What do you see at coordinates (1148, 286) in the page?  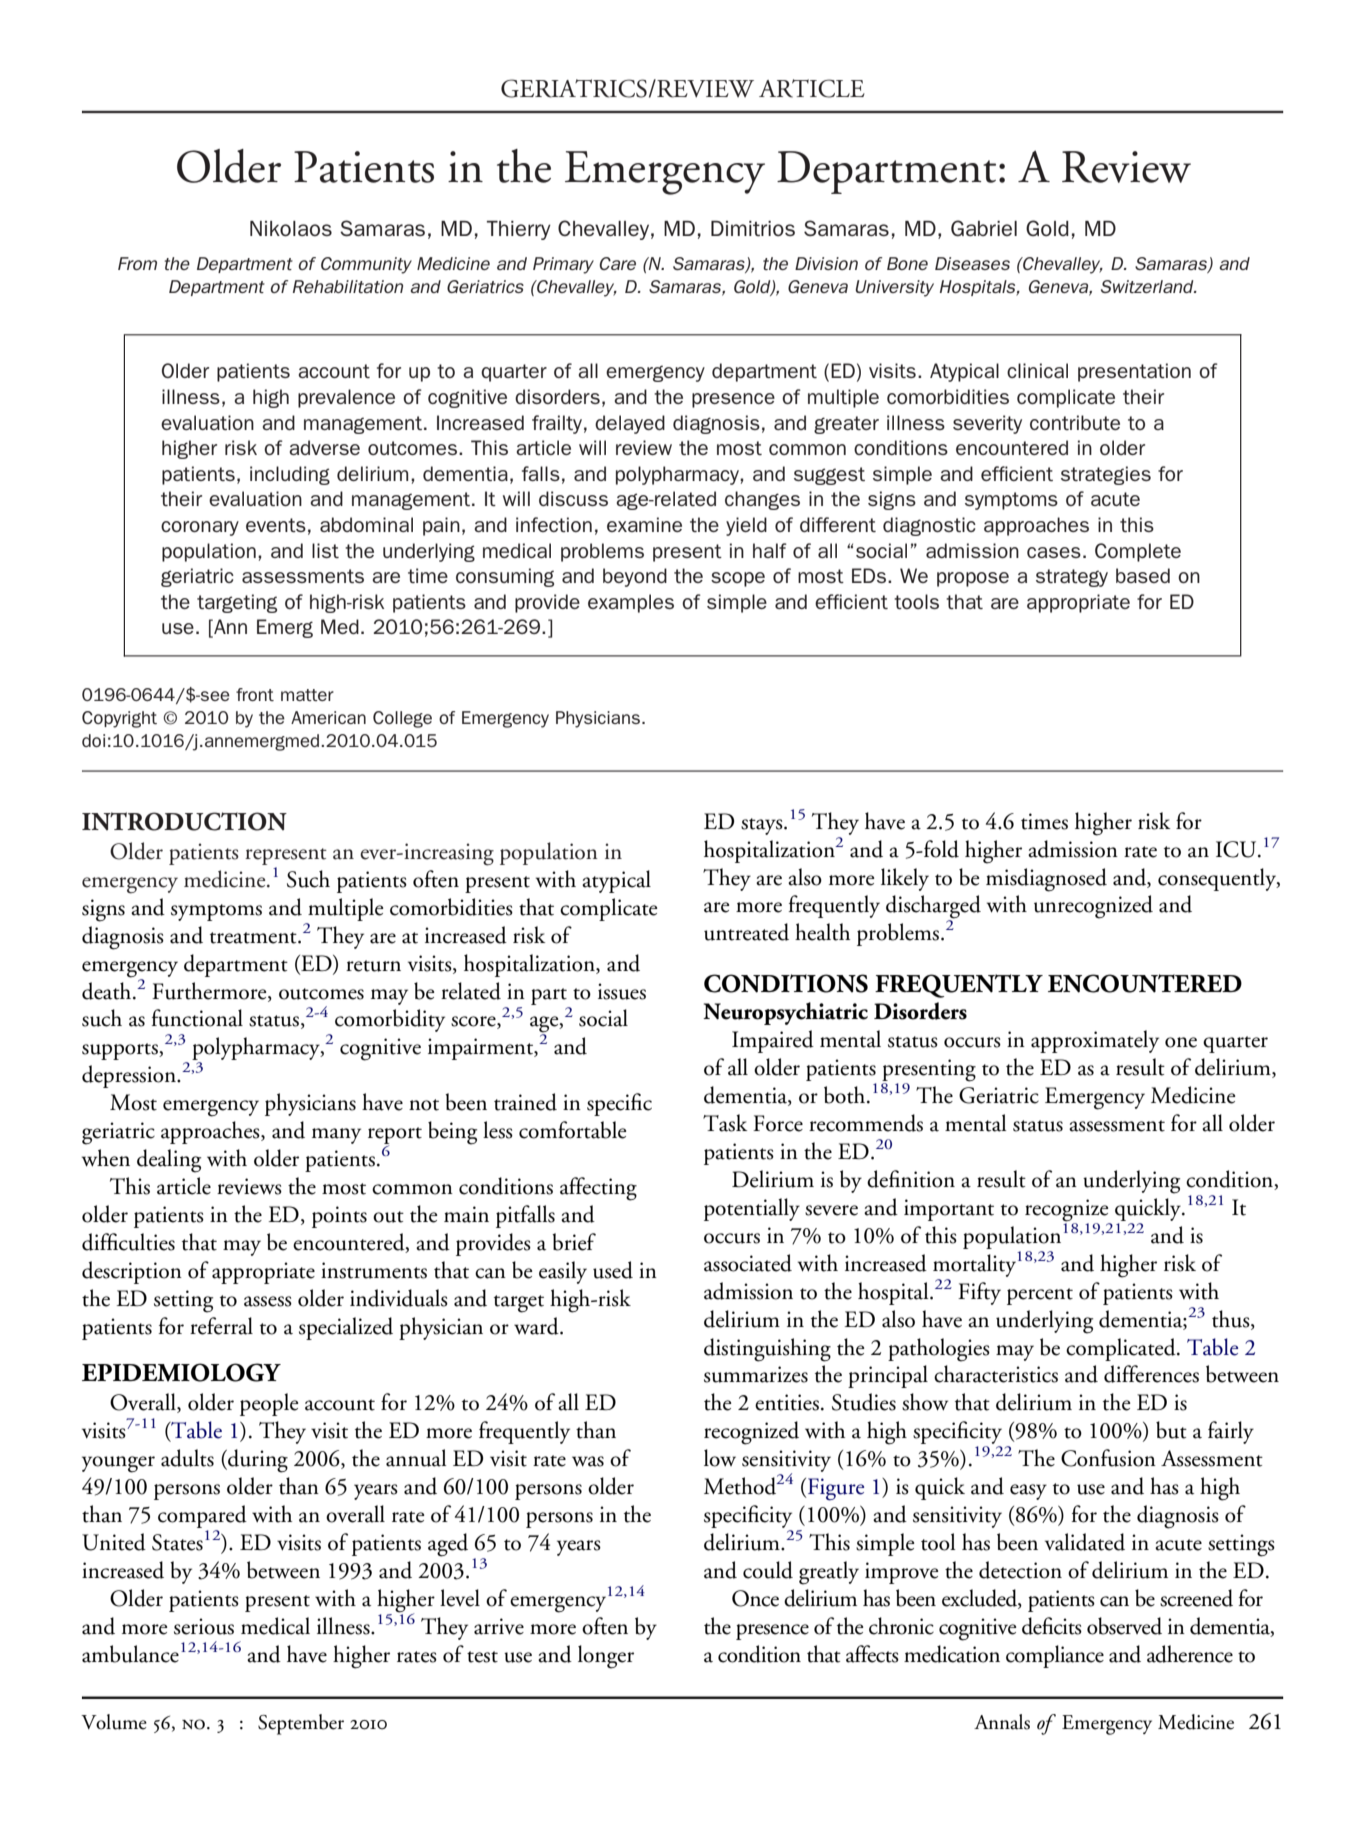 I see `Switzerland` at bounding box center [1148, 286].
